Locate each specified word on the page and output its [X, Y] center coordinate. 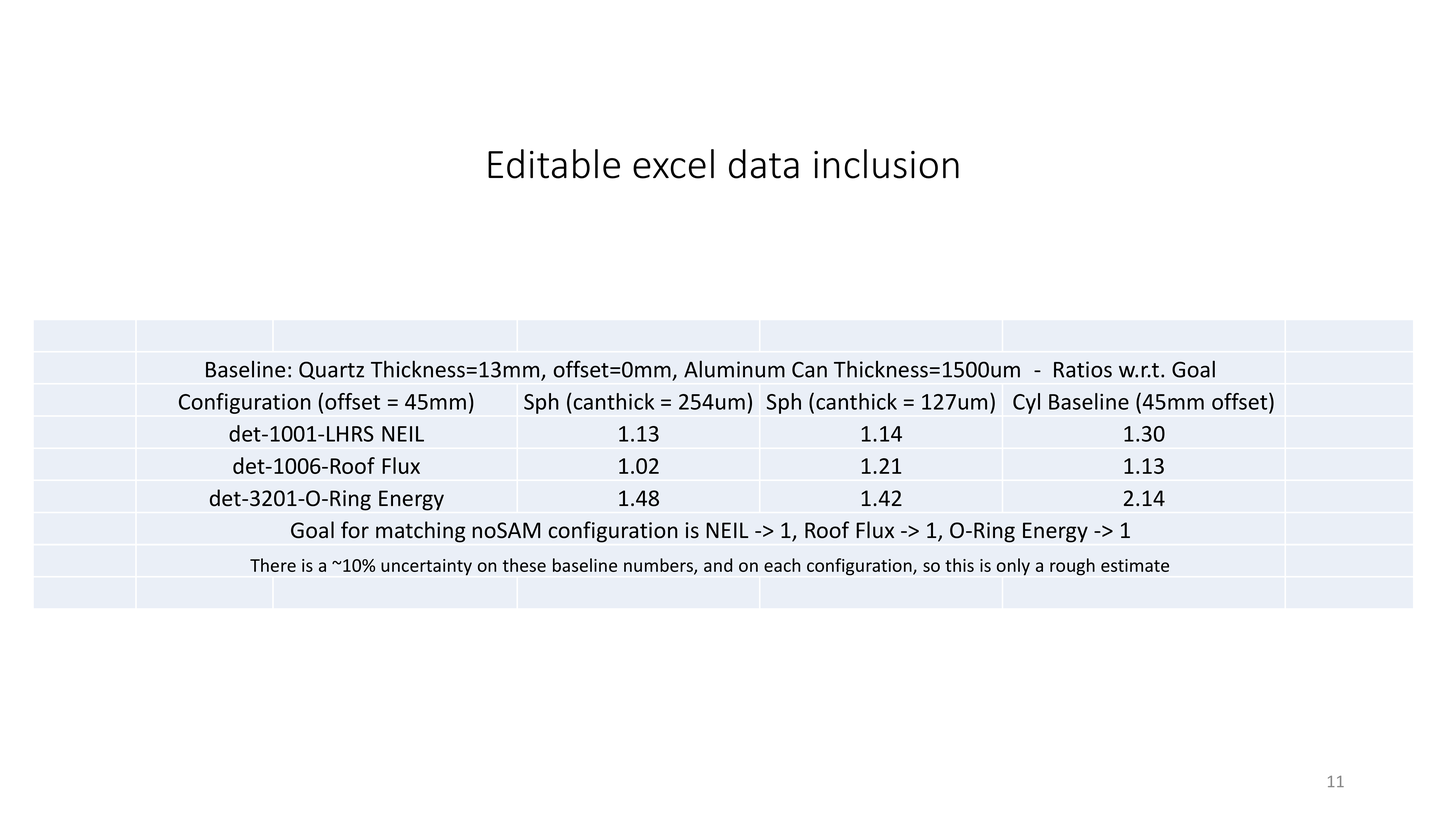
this [959, 565]
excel [673, 164]
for [355, 530]
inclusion [886, 164]
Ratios [1083, 369]
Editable [554, 164]
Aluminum [734, 369]
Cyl [1026, 403]
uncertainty [426, 567]
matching [420, 532]
